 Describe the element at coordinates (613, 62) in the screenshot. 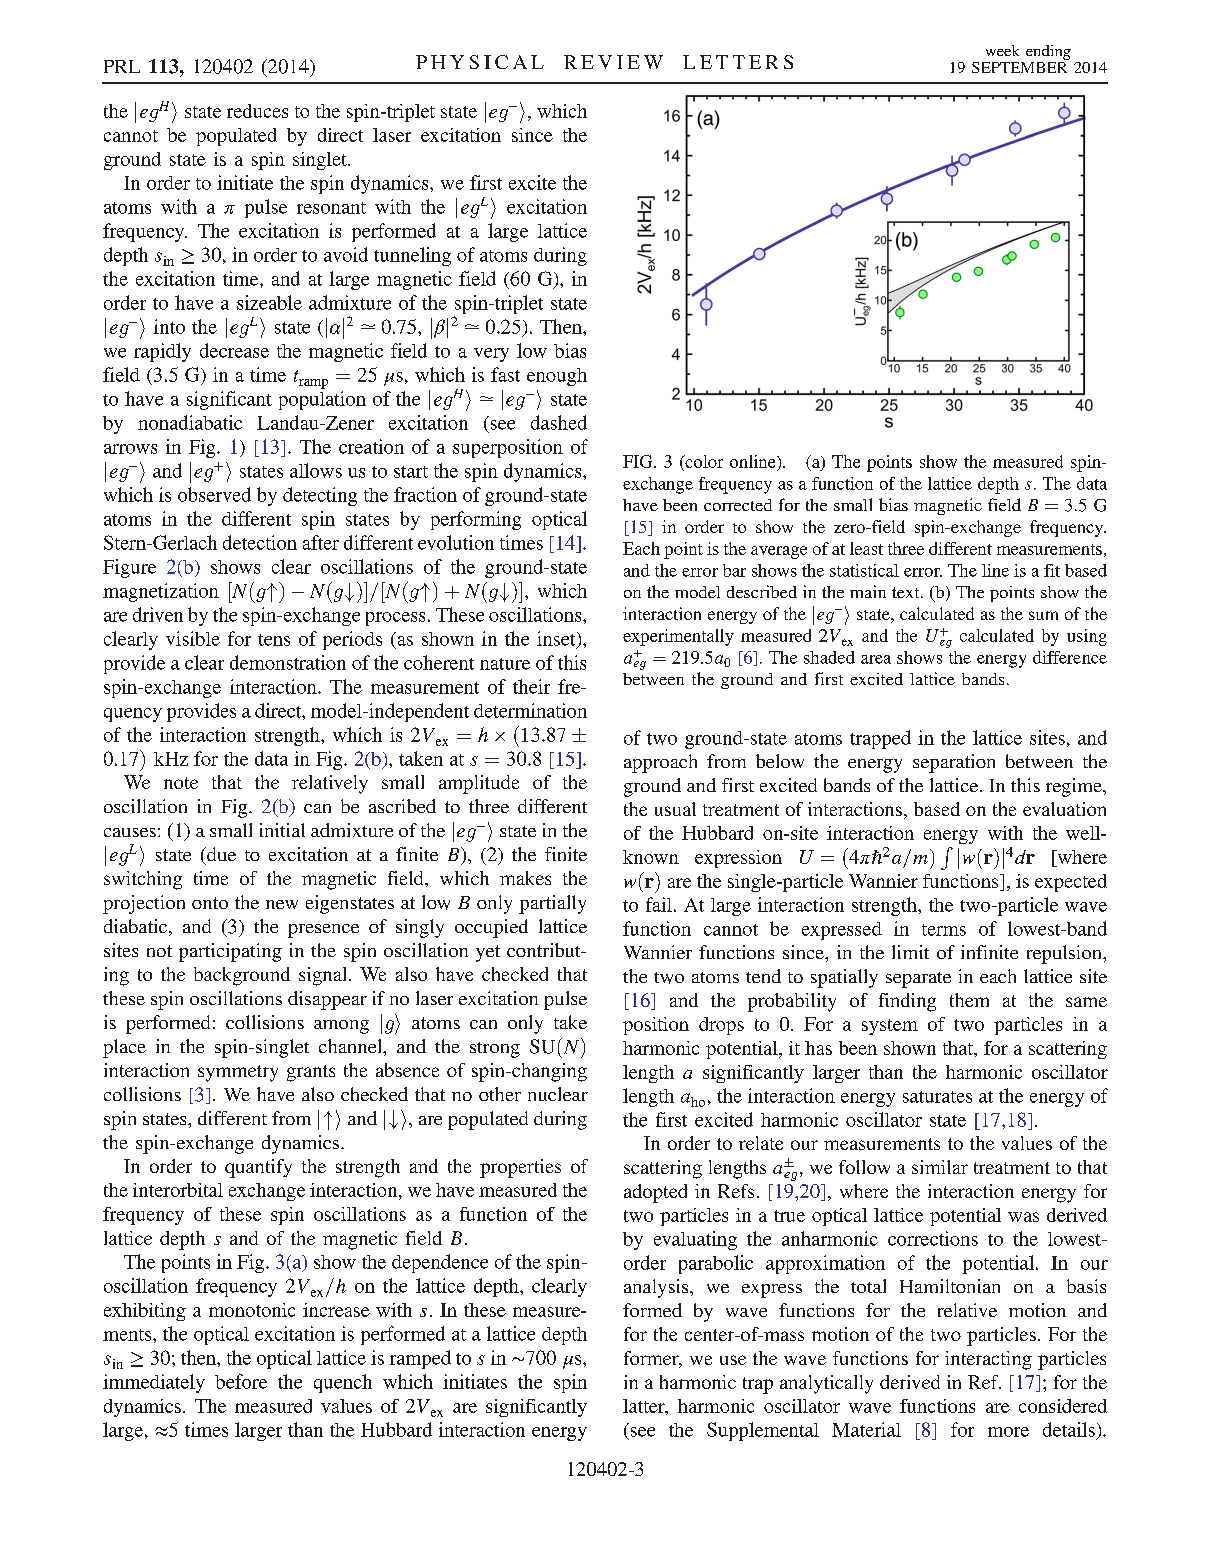

I see `REVIEW` at that location.
